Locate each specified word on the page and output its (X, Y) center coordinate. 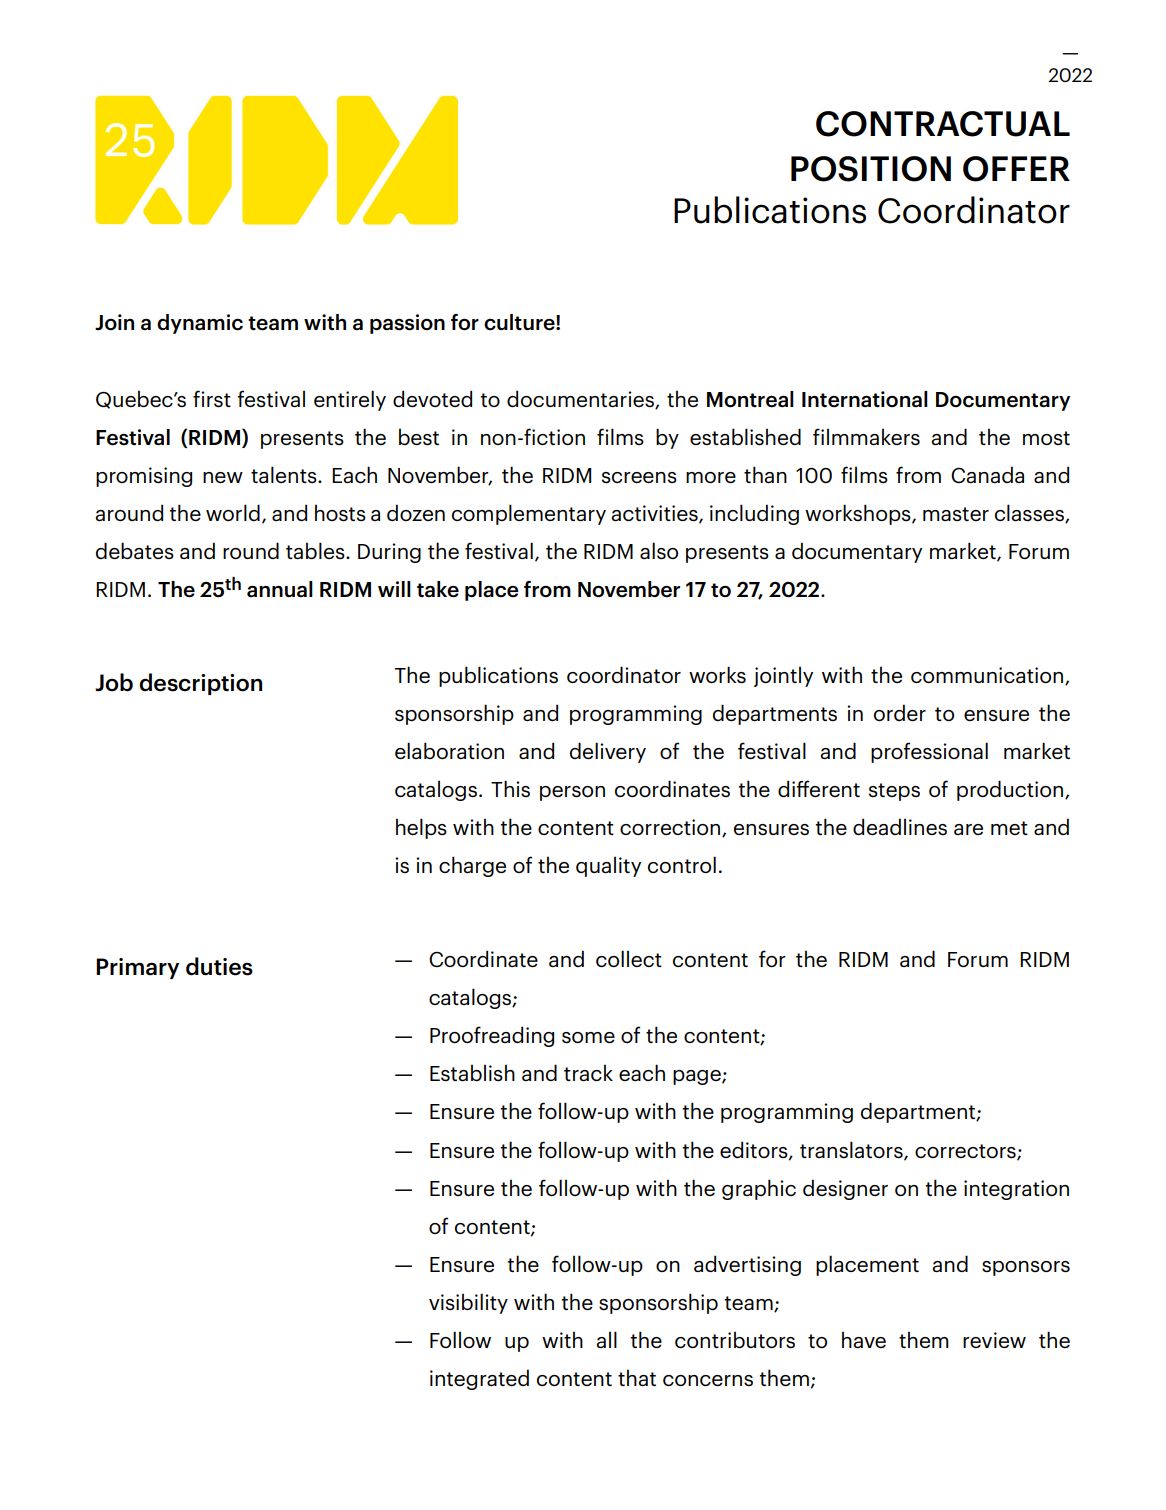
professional (929, 752)
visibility (468, 1303)
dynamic (200, 324)
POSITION (871, 169)
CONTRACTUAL (943, 124)
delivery (608, 752)
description (200, 684)
